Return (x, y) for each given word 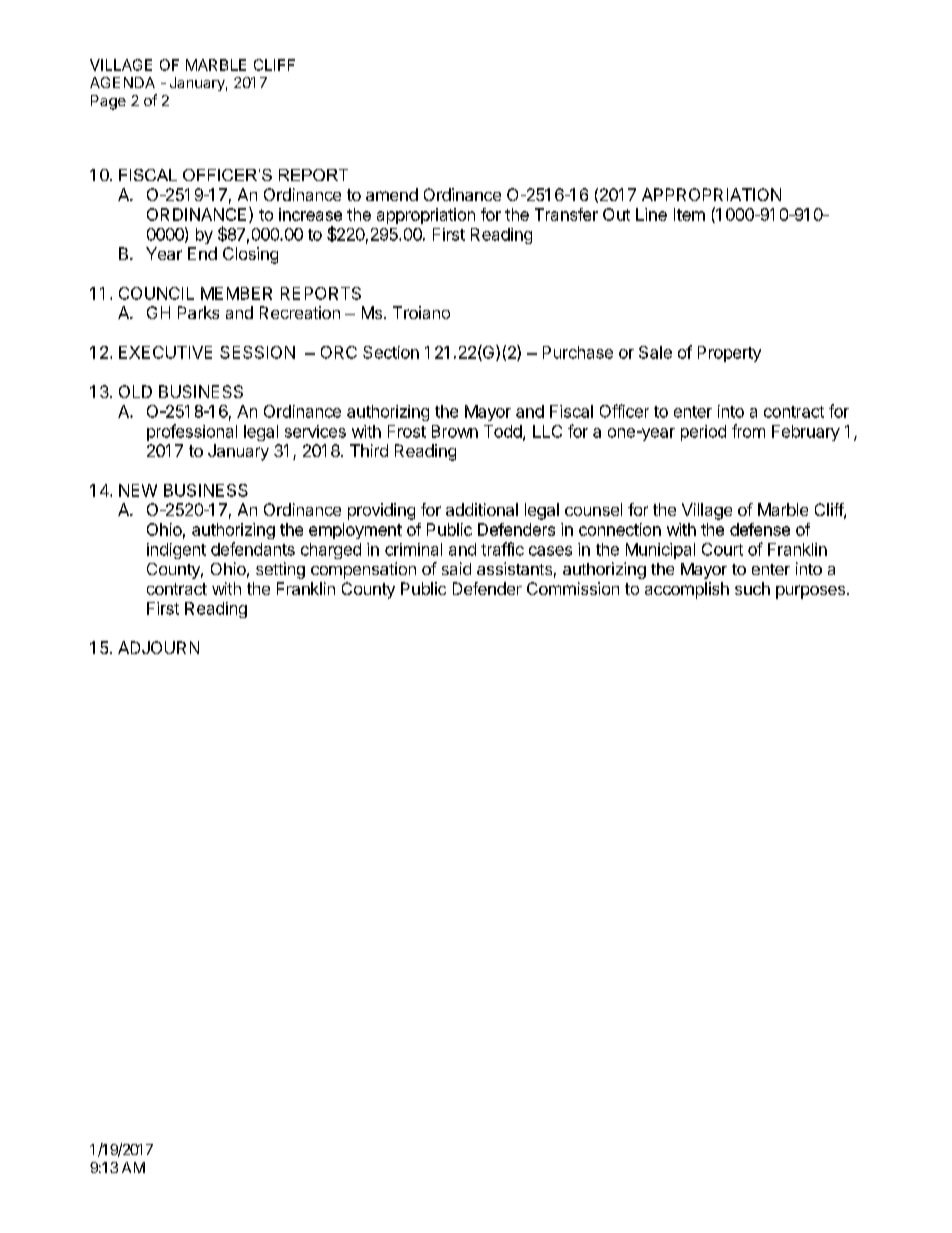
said (456, 568)
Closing (250, 255)
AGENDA (122, 82)
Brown (455, 431)
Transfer (566, 214)
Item (689, 214)
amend (392, 194)
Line (651, 214)
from (748, 431)
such (752, 588)
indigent (176, 551)
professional (192, 432)
